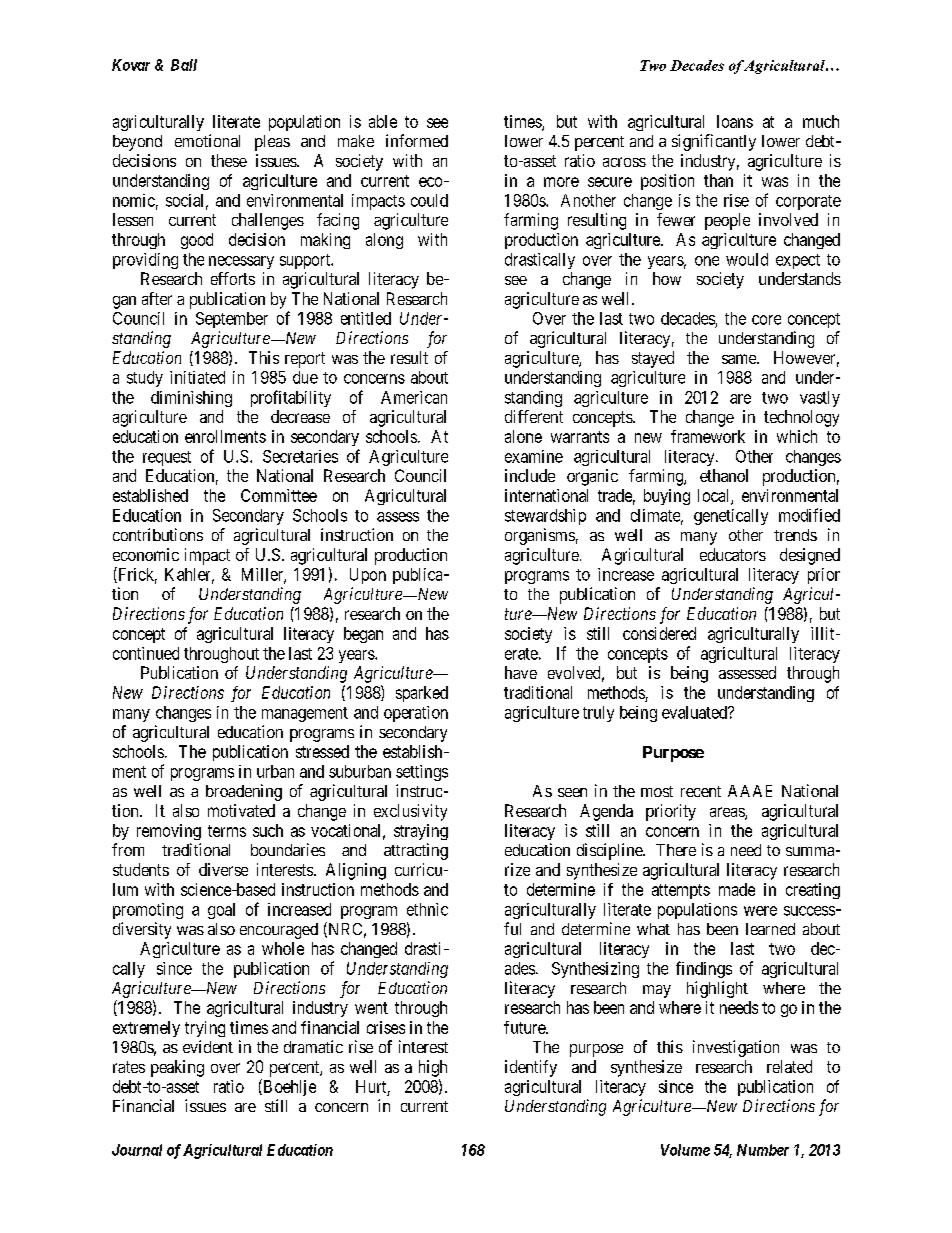  What do you see at coordinates (521, 672) in the document?
I see `have` at bounding box center [521, 672].
